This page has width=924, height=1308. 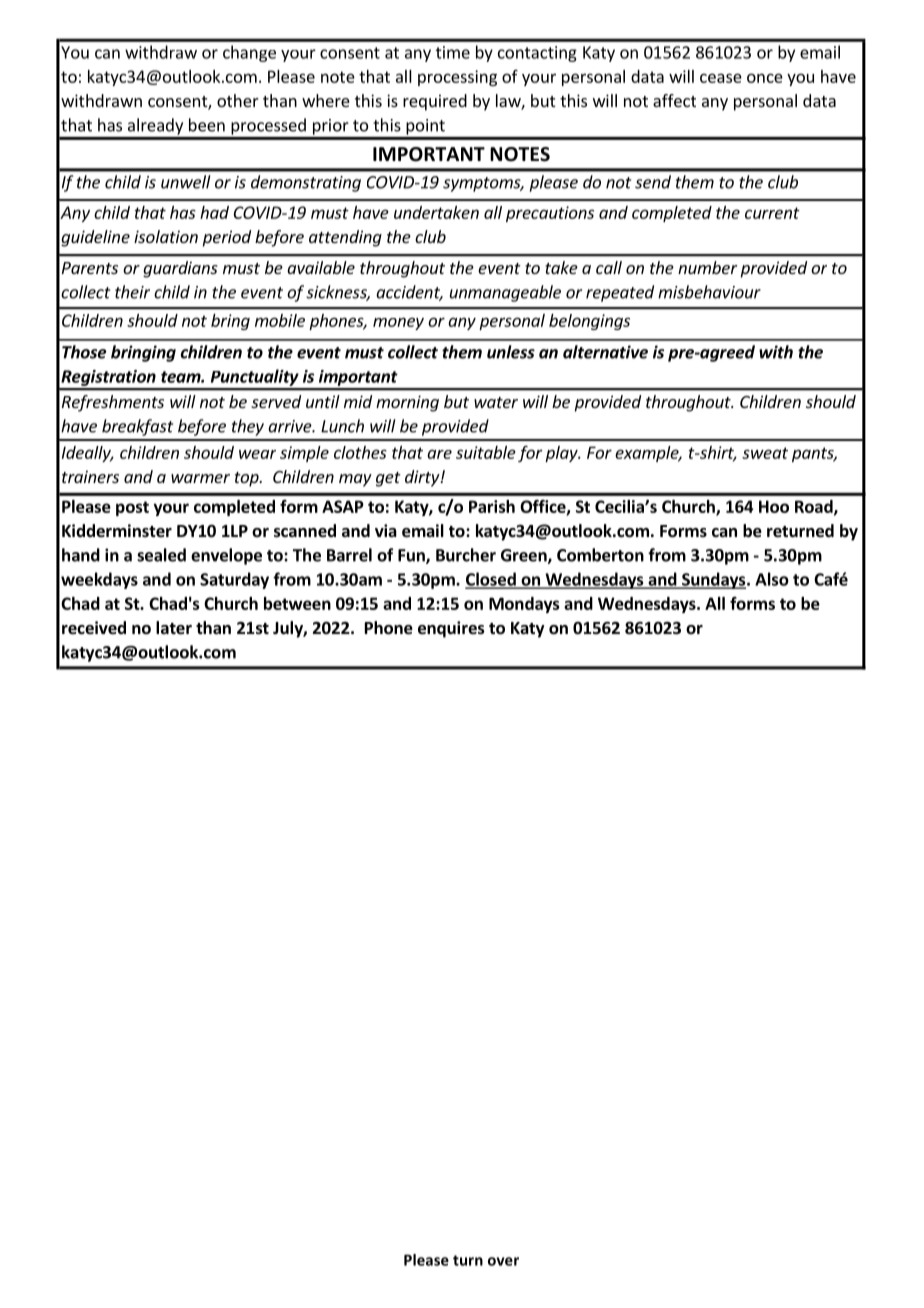 What do you see at coordinates (714, 580) in the page?
I see `Sundays` at bounding box center [714, 580].
